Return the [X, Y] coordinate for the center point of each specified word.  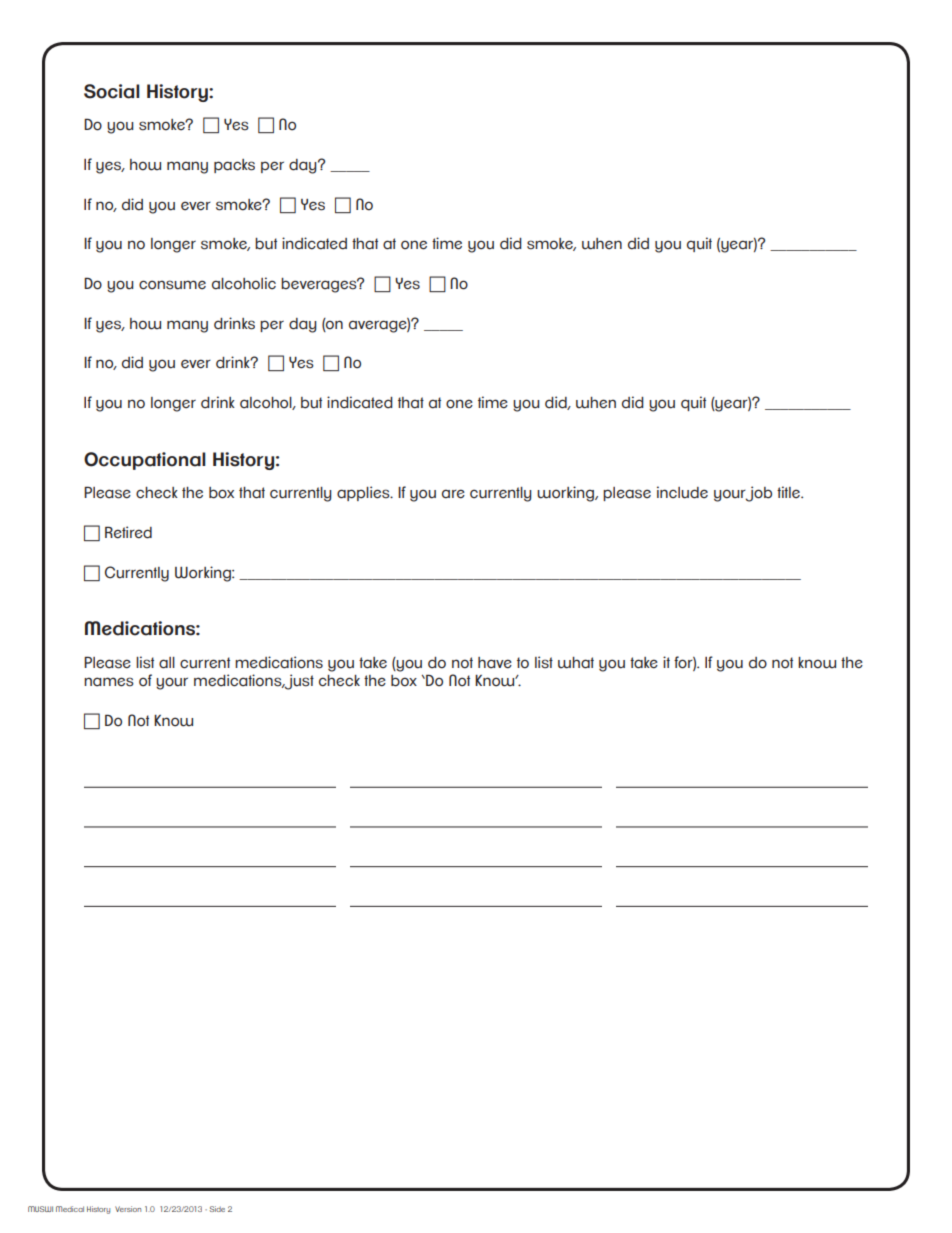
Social [112, 91]
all [167, 663]
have [495, 663]
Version [128, 1209]
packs [234, 166]
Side [217, 1209]
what [576, 663]
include [682, 492]
